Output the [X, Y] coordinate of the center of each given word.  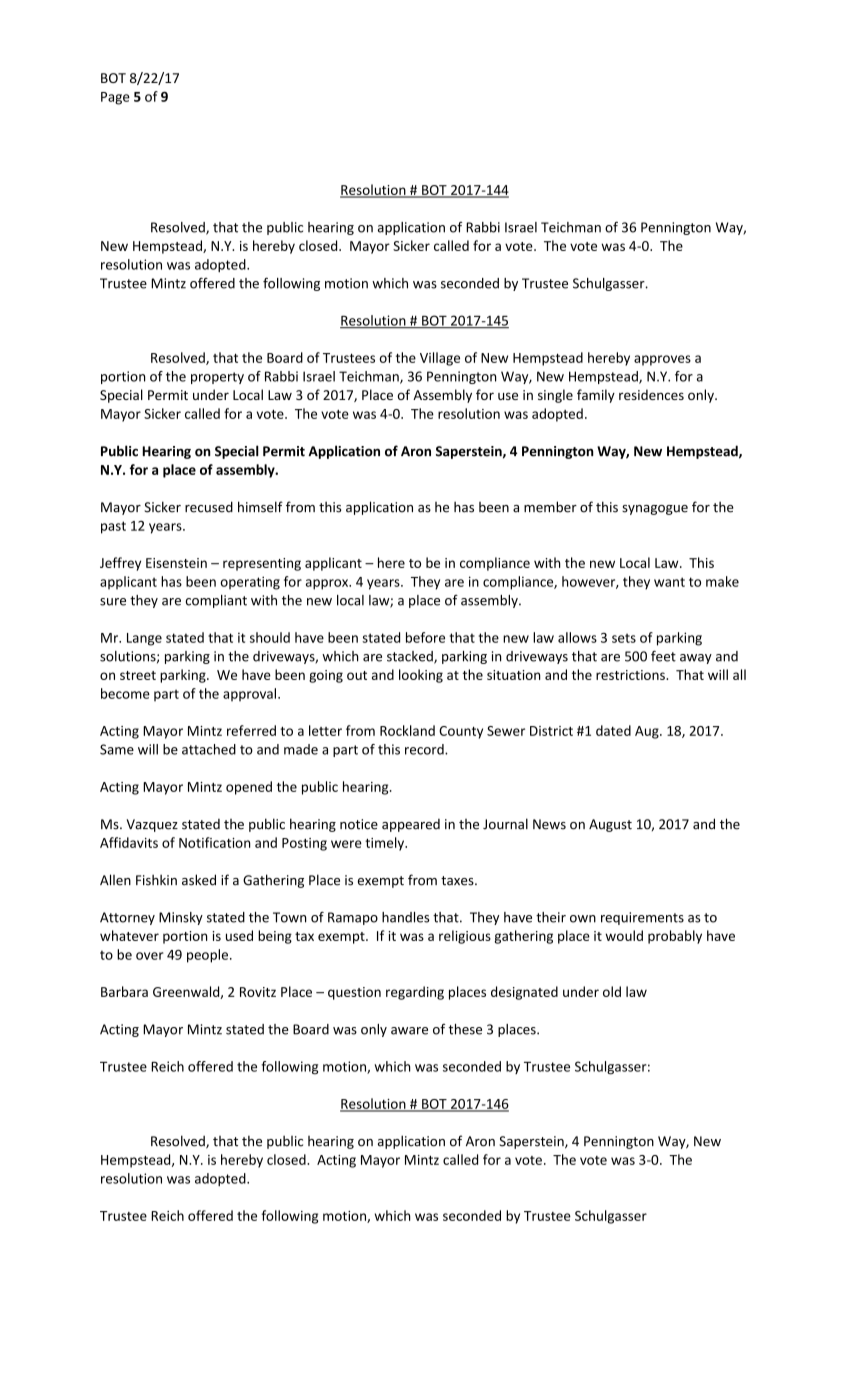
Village [440, 359]
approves [662, 360]
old [612, 991]
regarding [415, 993]
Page [115, 98]
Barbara [124, 991]
